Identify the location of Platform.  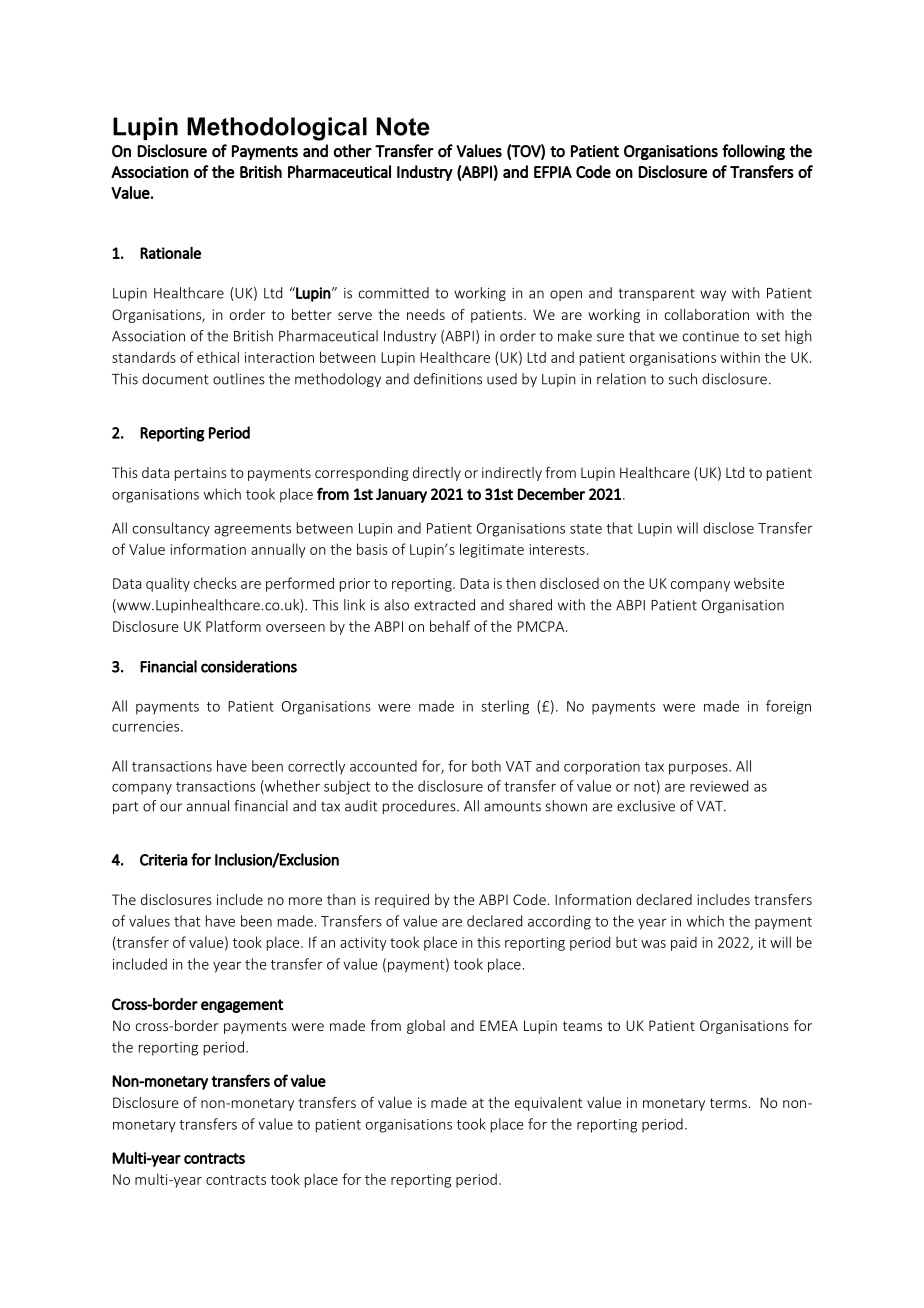
(233, 626).
